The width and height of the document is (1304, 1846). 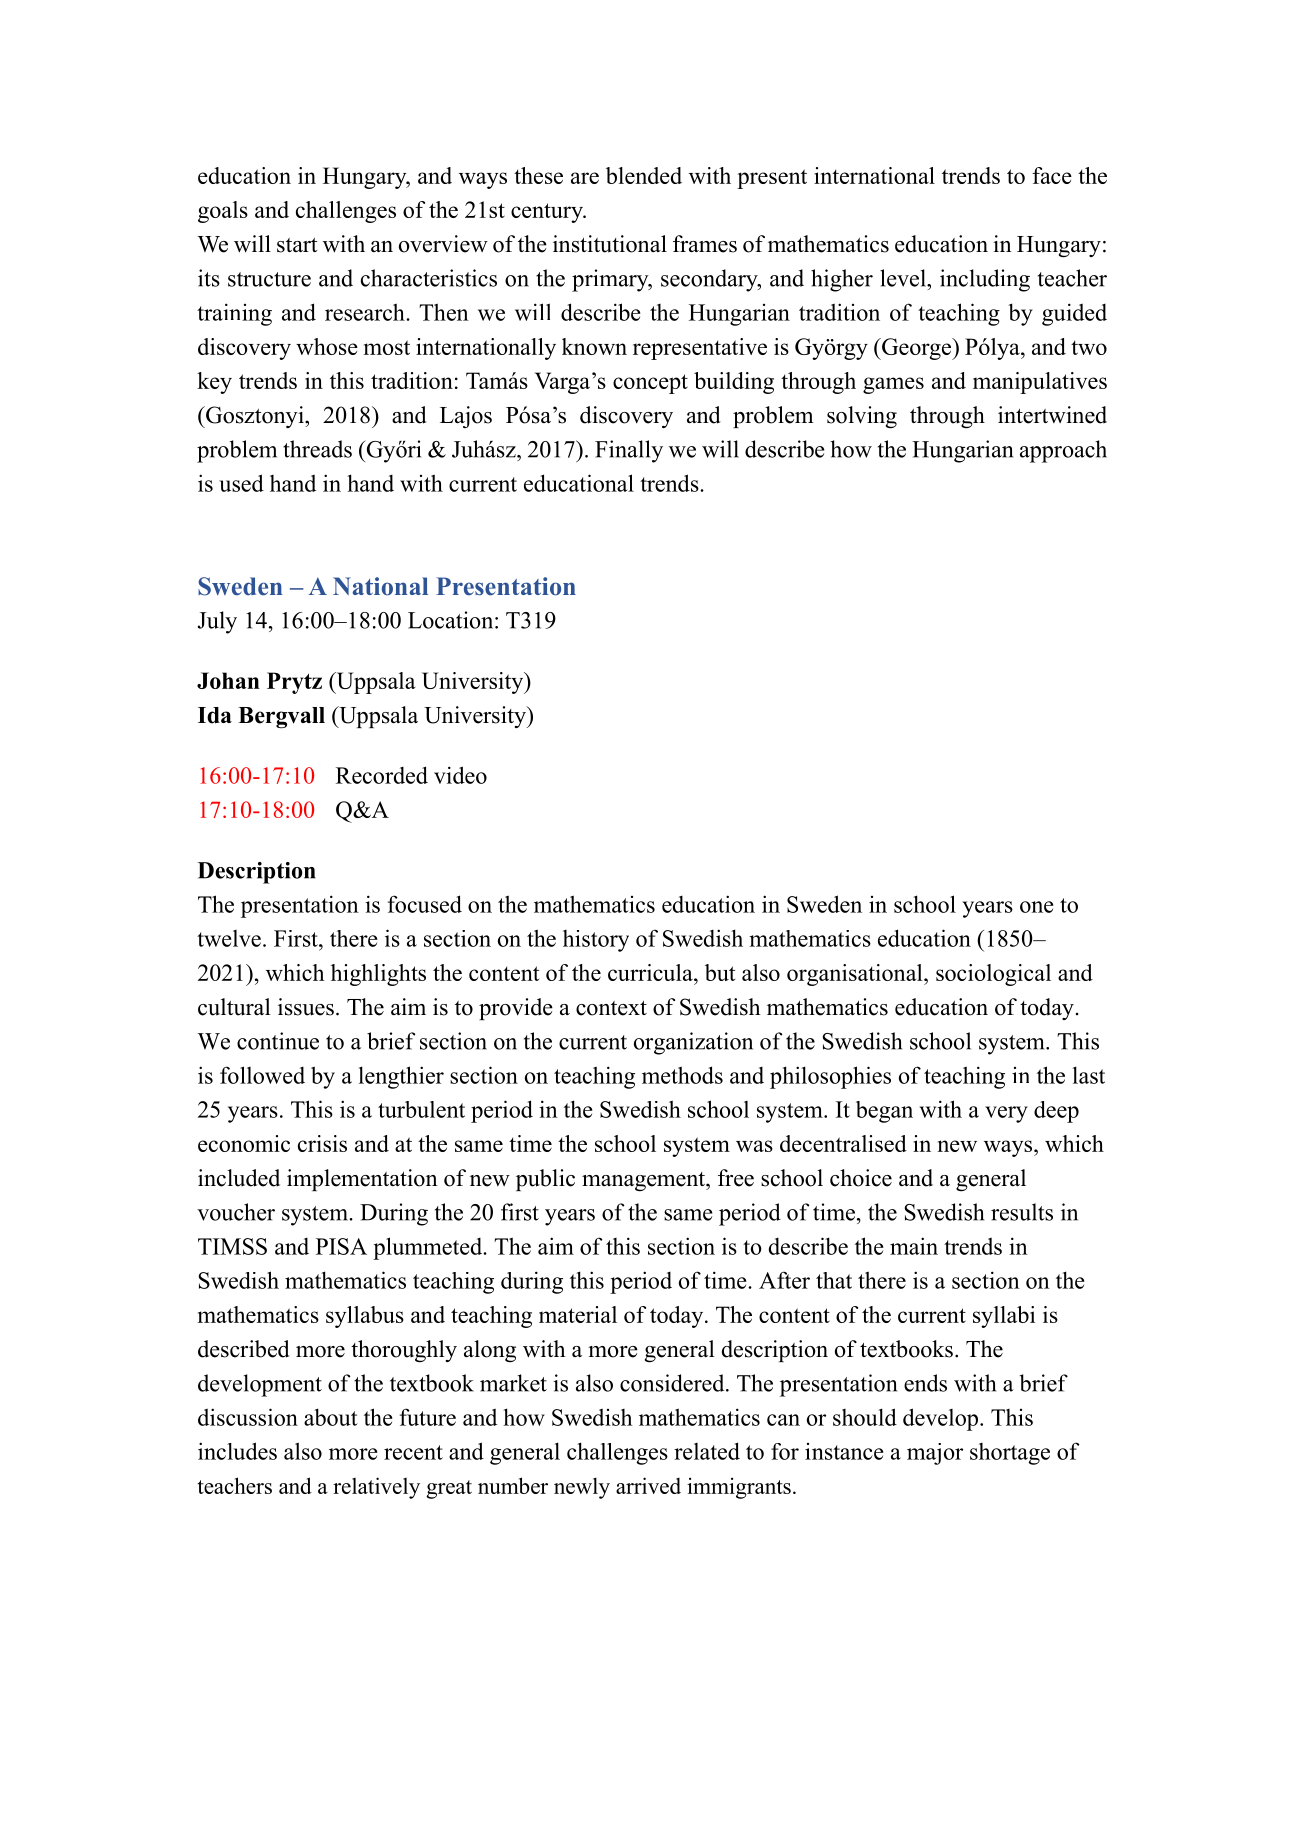 What do you see at coordinates (317, 449) in the document?
I see `threads` at bounding box center [317, 449].
